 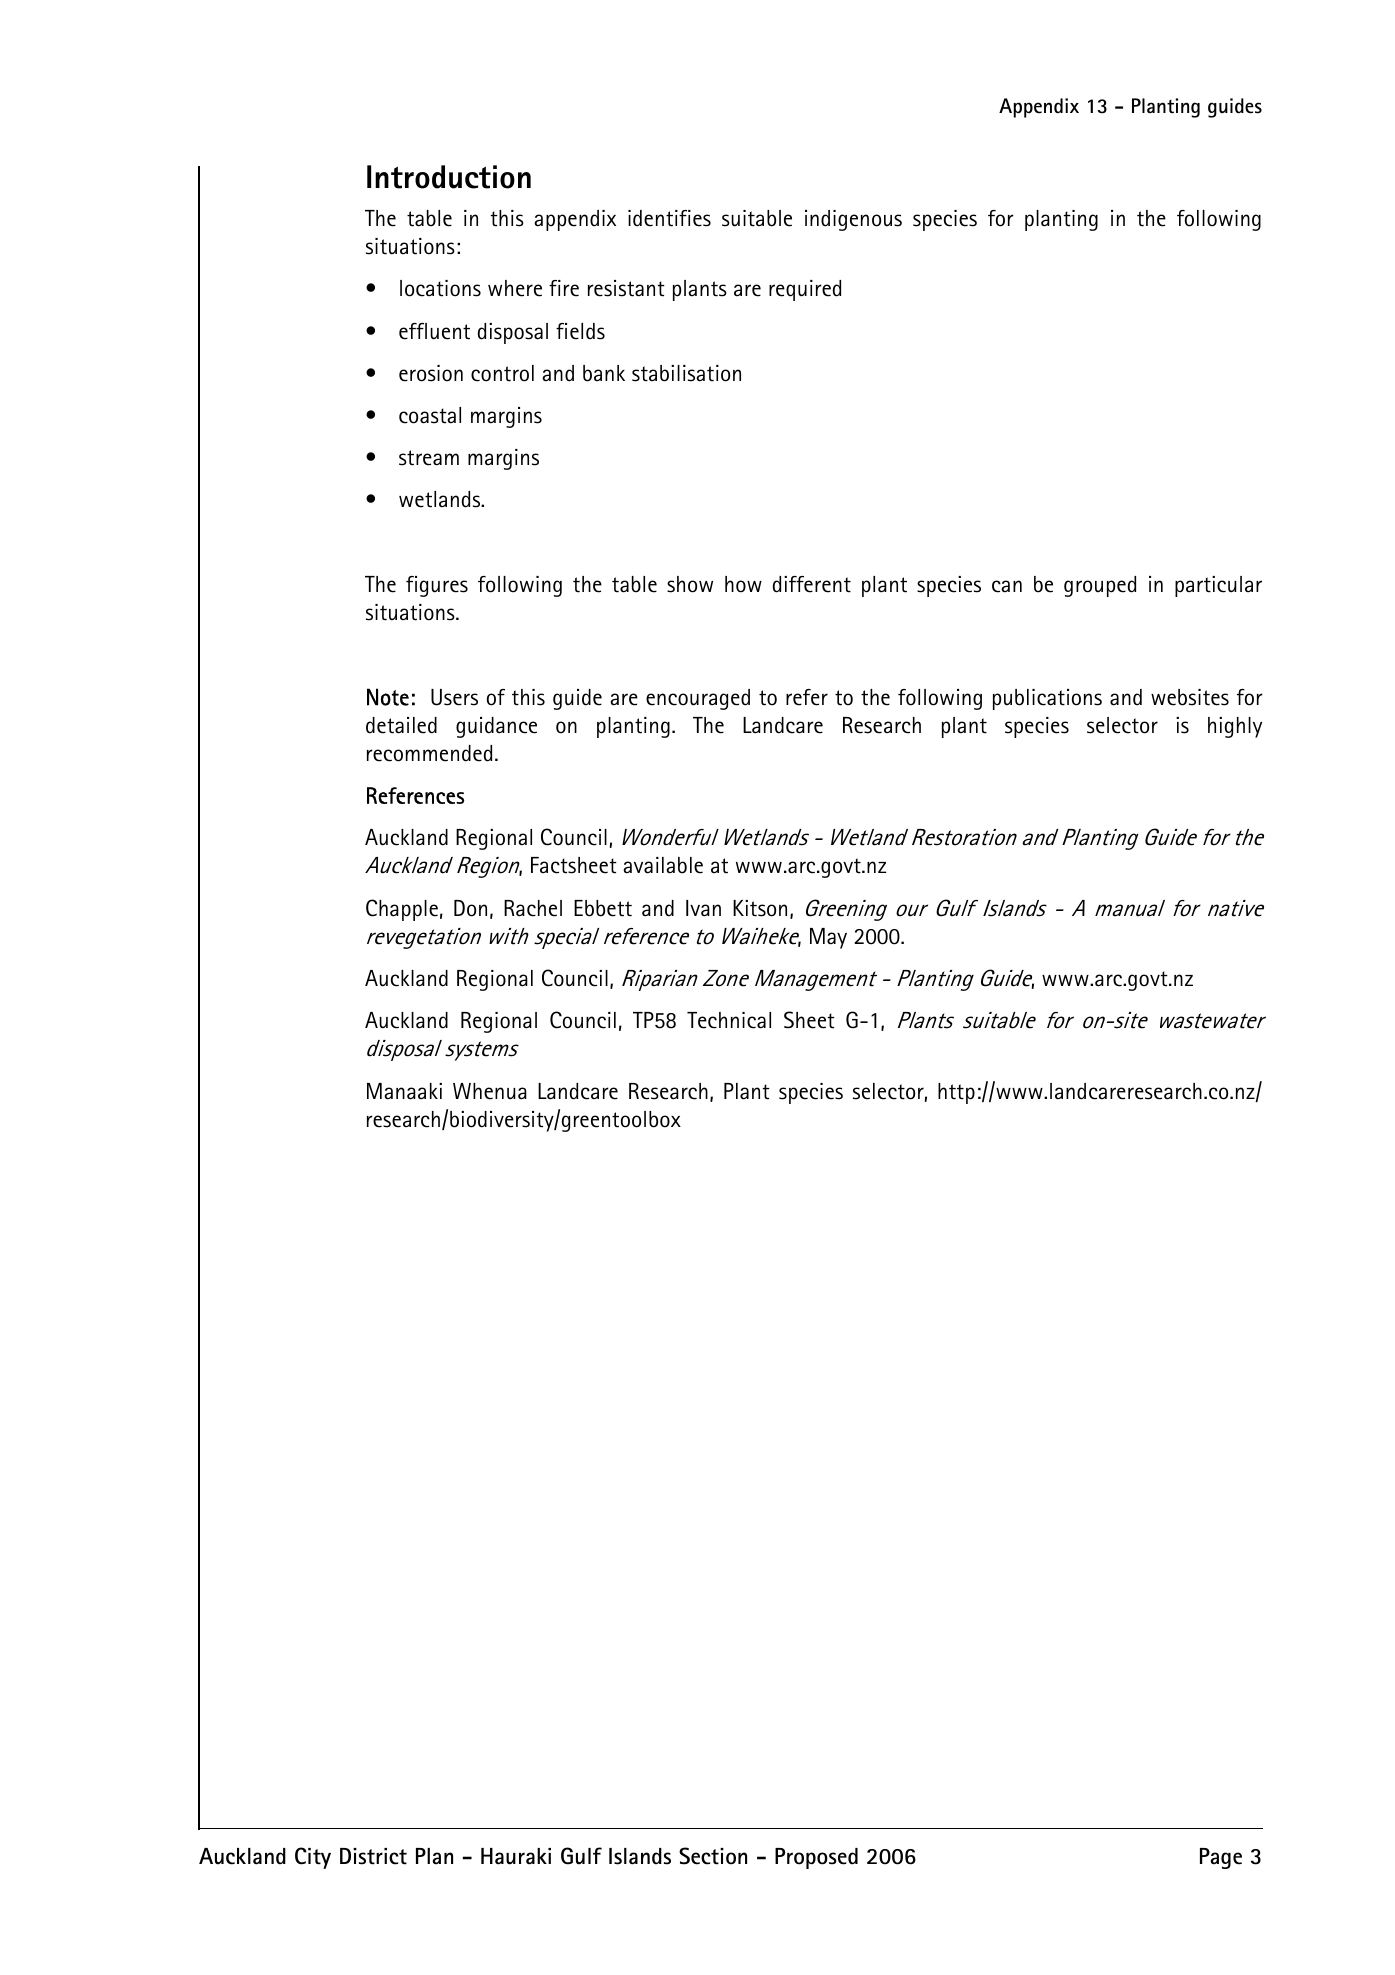 I want to click on May, so click(x=828, y=938).
